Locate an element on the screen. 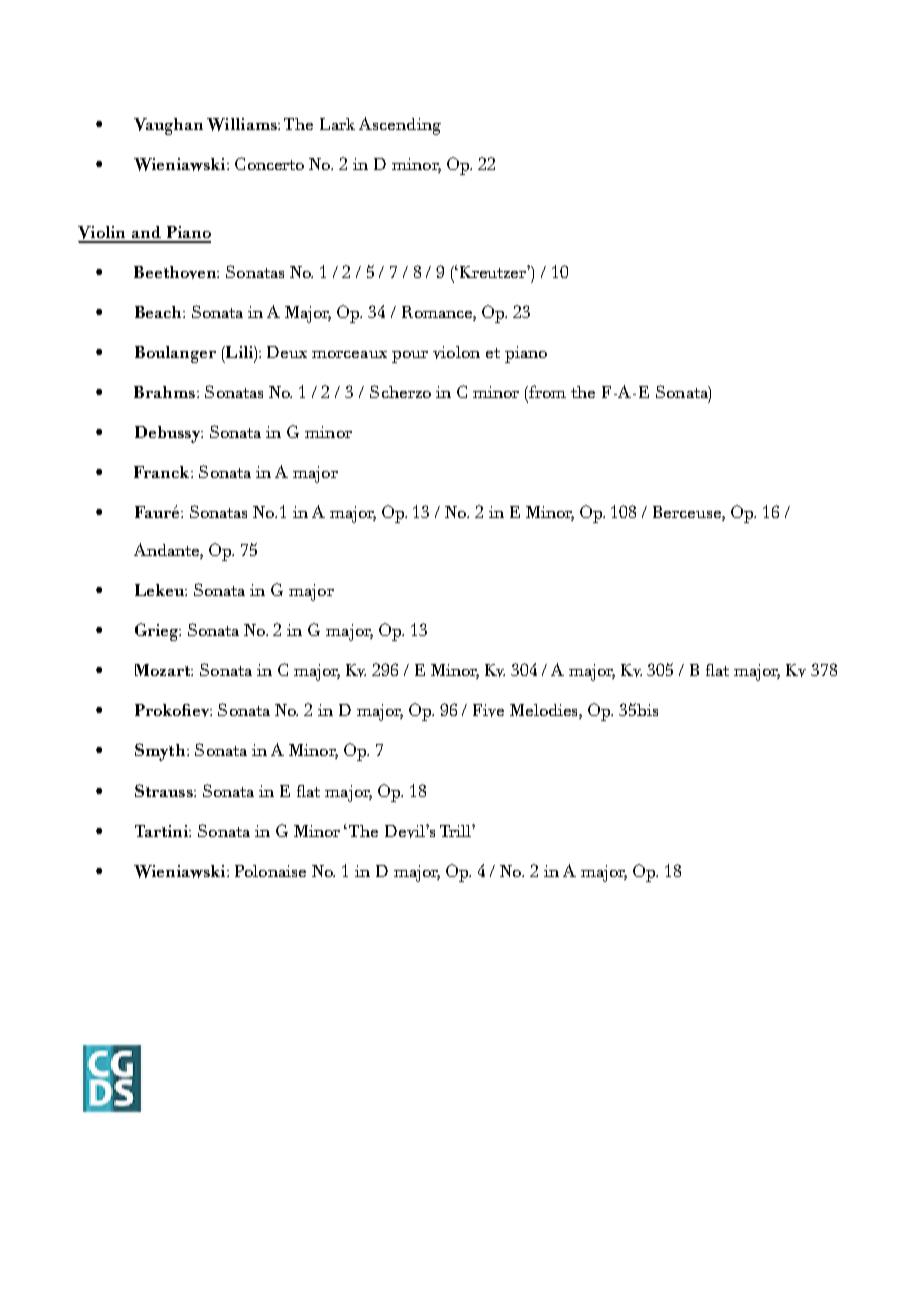 This screenshot has width=924, height=1308. from is located at coordinates (547, 391).
